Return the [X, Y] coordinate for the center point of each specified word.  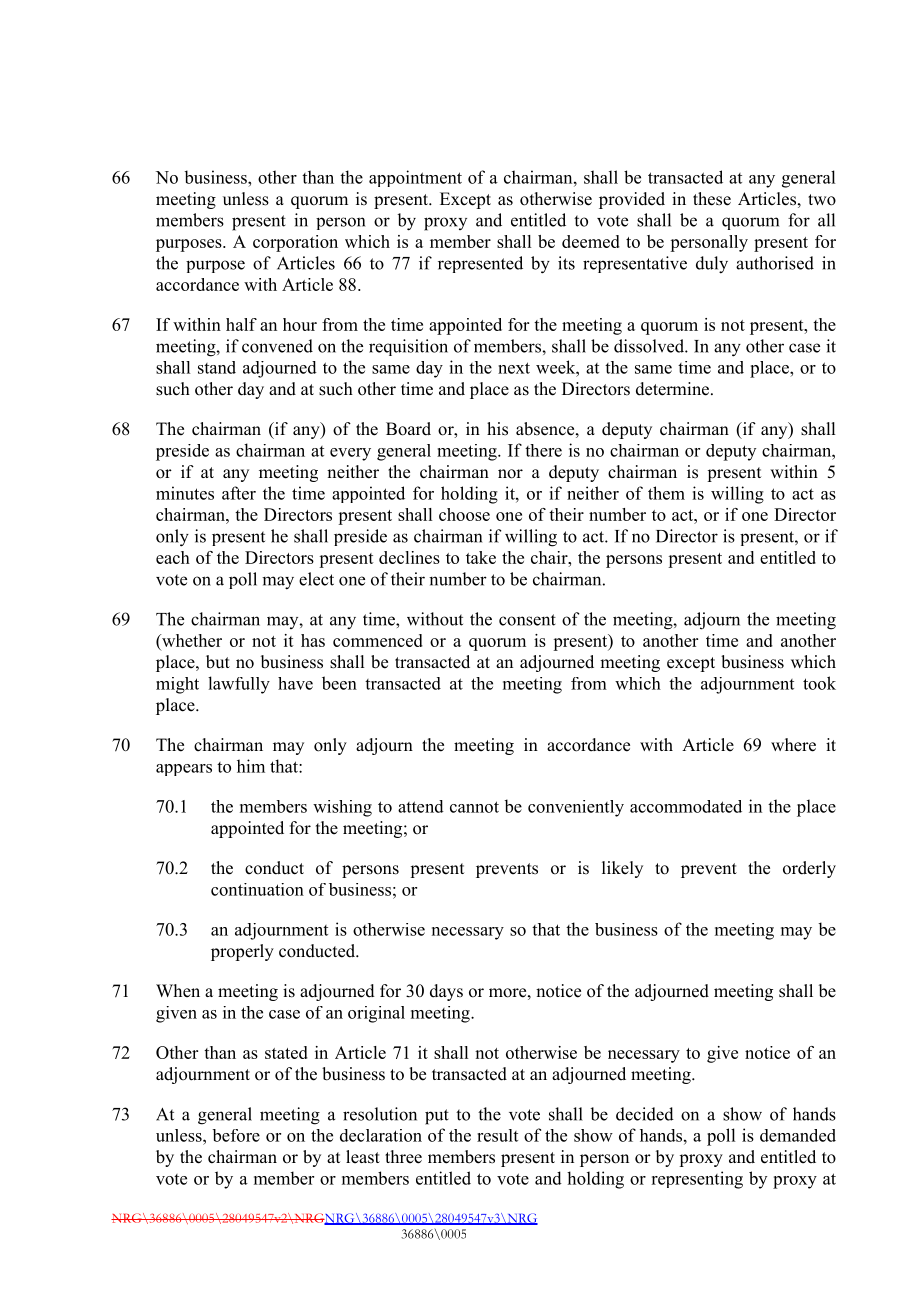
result [497, 1135]
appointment [415, 178]
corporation [295, 243]
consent [527, 620]
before [236, 1135]
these [712, 199]
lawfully [239, 685]
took [819, 683]
